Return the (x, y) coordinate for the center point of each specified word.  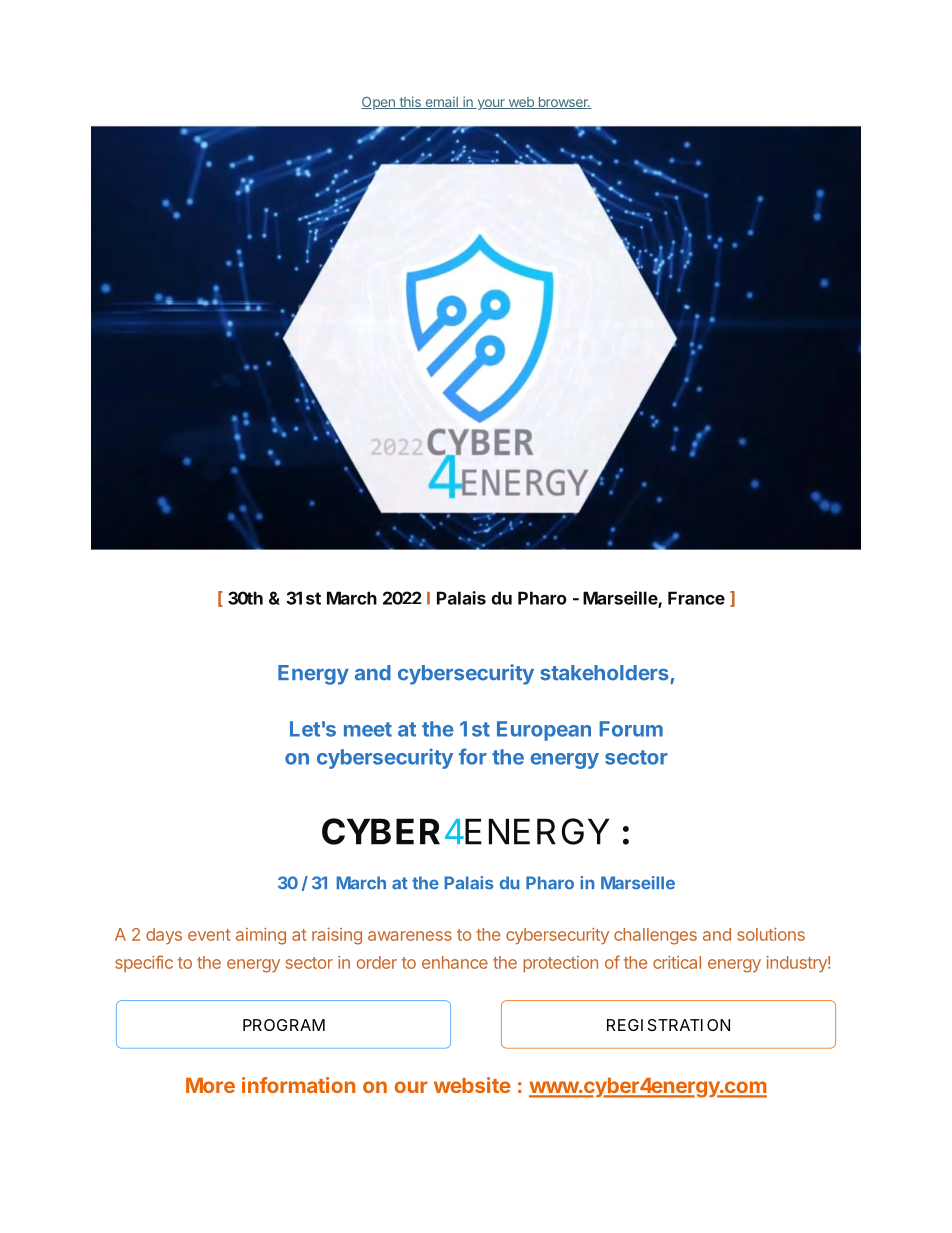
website (472, 1085)
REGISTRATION (668, 1025)
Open (379, 103)
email (441, 103)
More (210, 1085)
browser (563, 103)
